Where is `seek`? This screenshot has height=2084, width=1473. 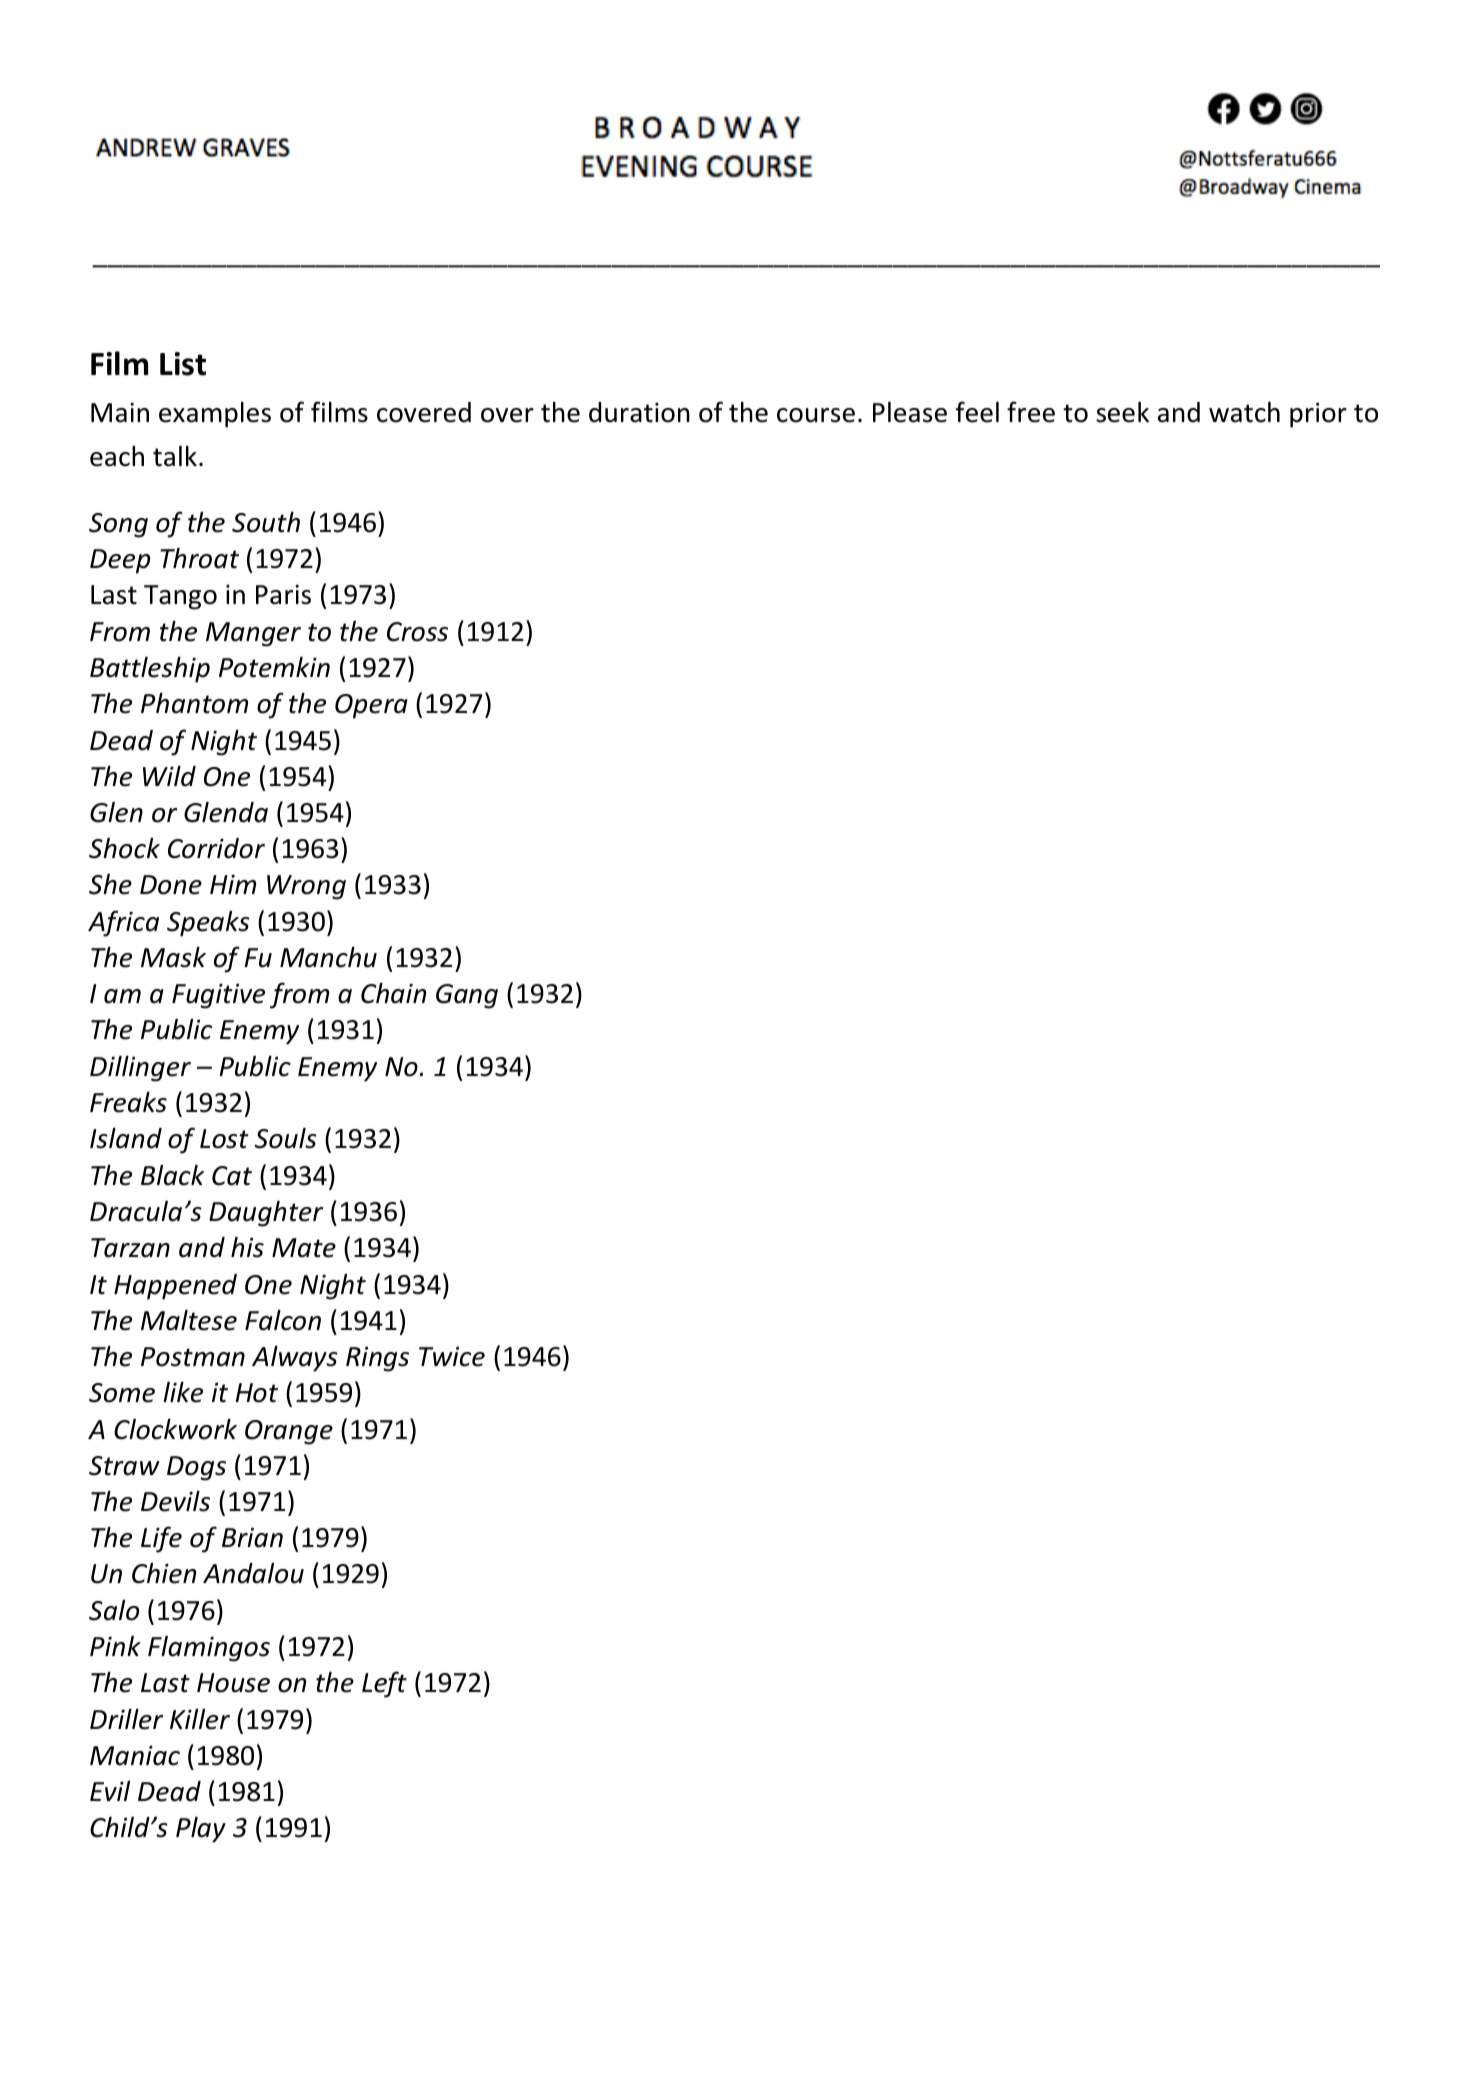
seek is located at coordinates (1122, 412).
